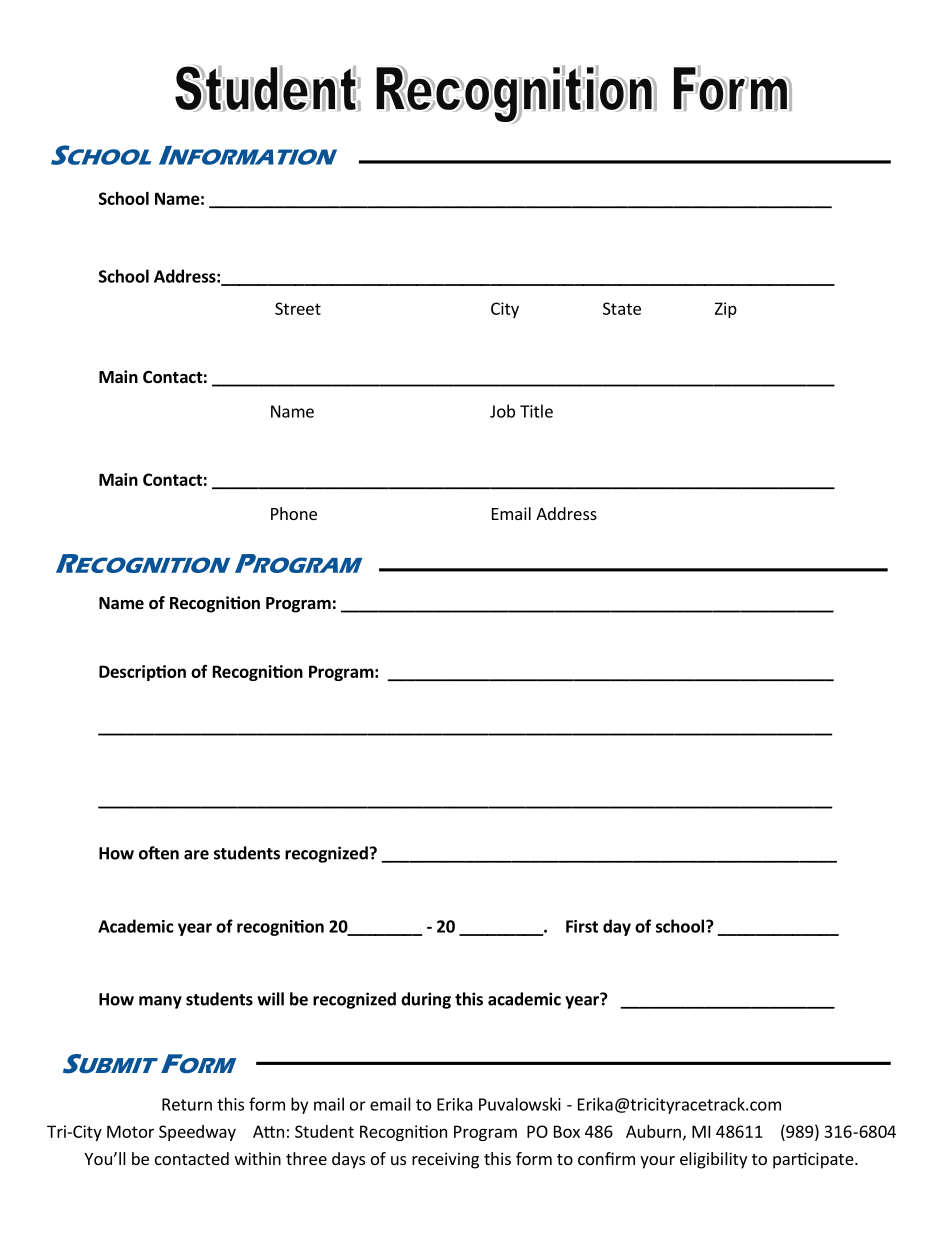 This screenshot has width=952, height=1233. Describe the element at coordinates (582, 926) in the screenshot. I see `First` at that location.
